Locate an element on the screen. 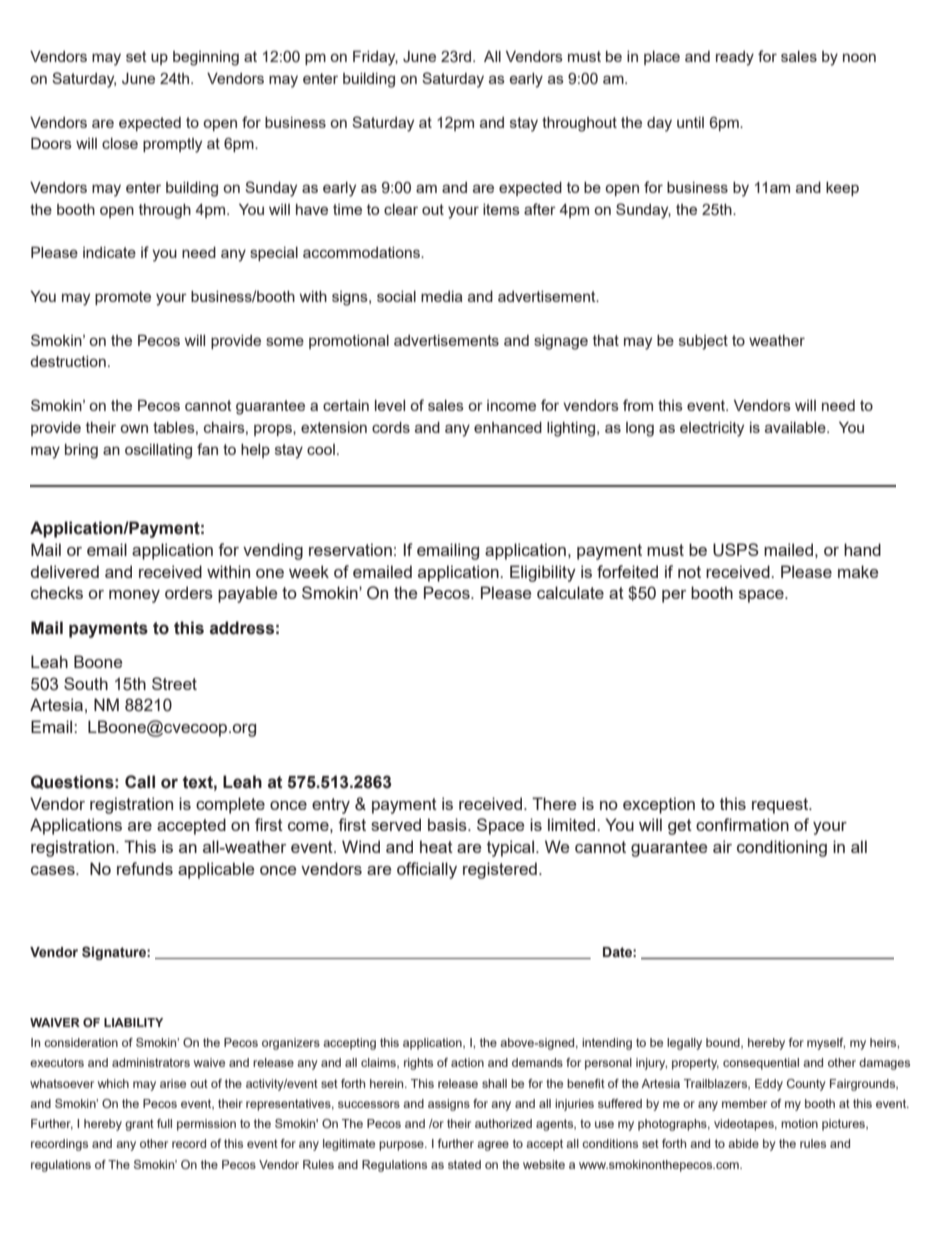 This screenshot has height=1233, width=952. Eligibility is located at coordinates (543, 573).
